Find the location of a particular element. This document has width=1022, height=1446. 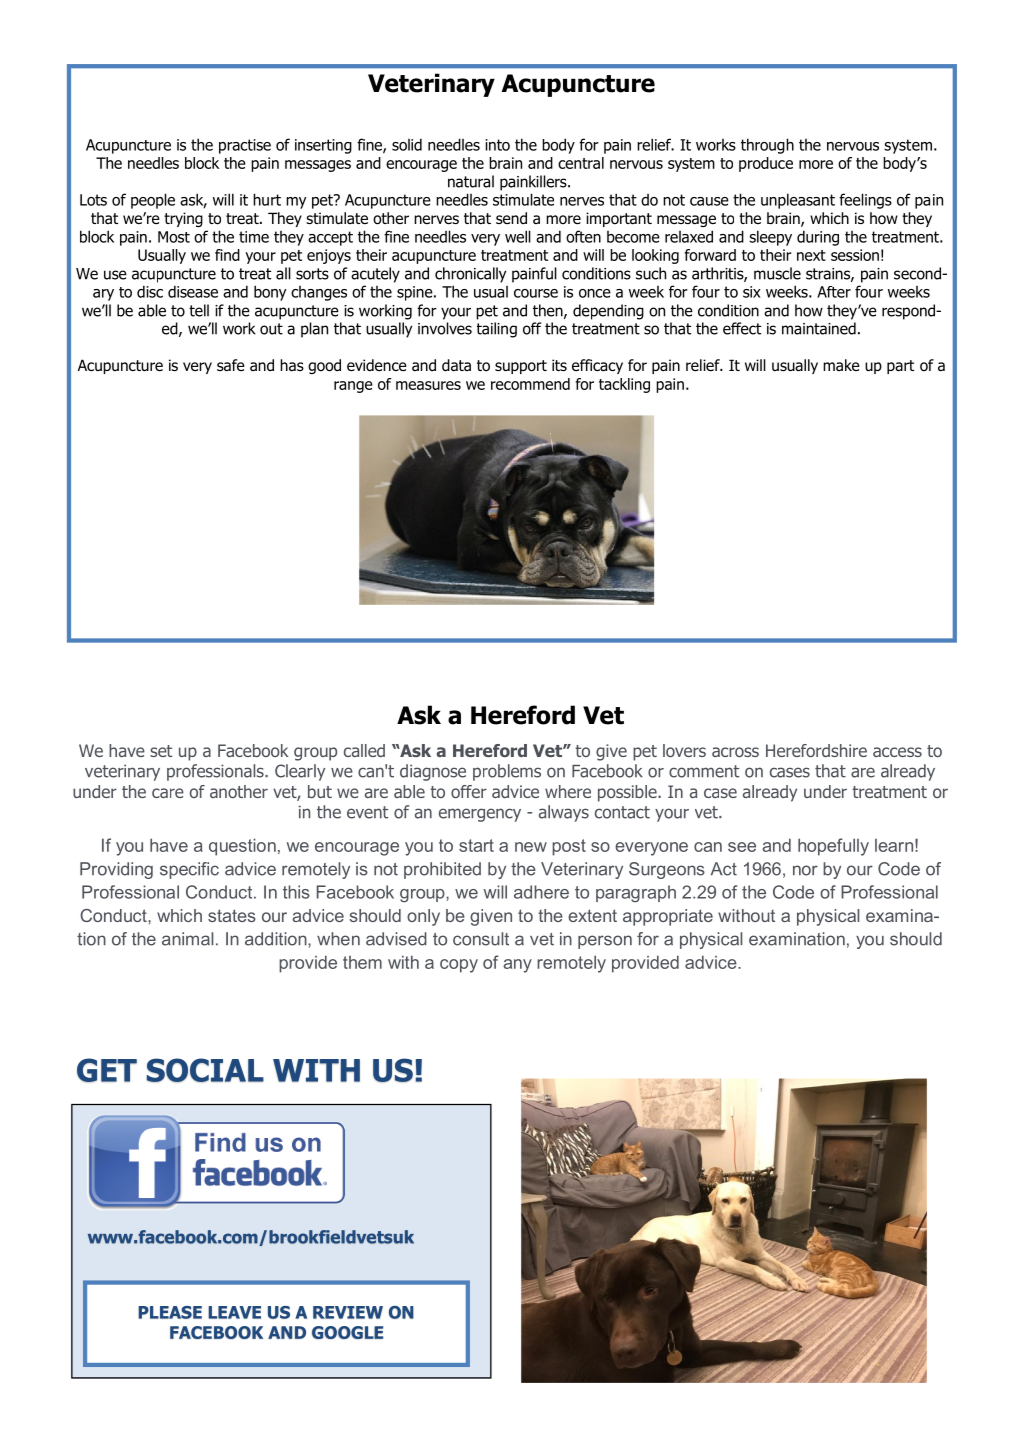

recommend is located at coordinates (530, 384).
